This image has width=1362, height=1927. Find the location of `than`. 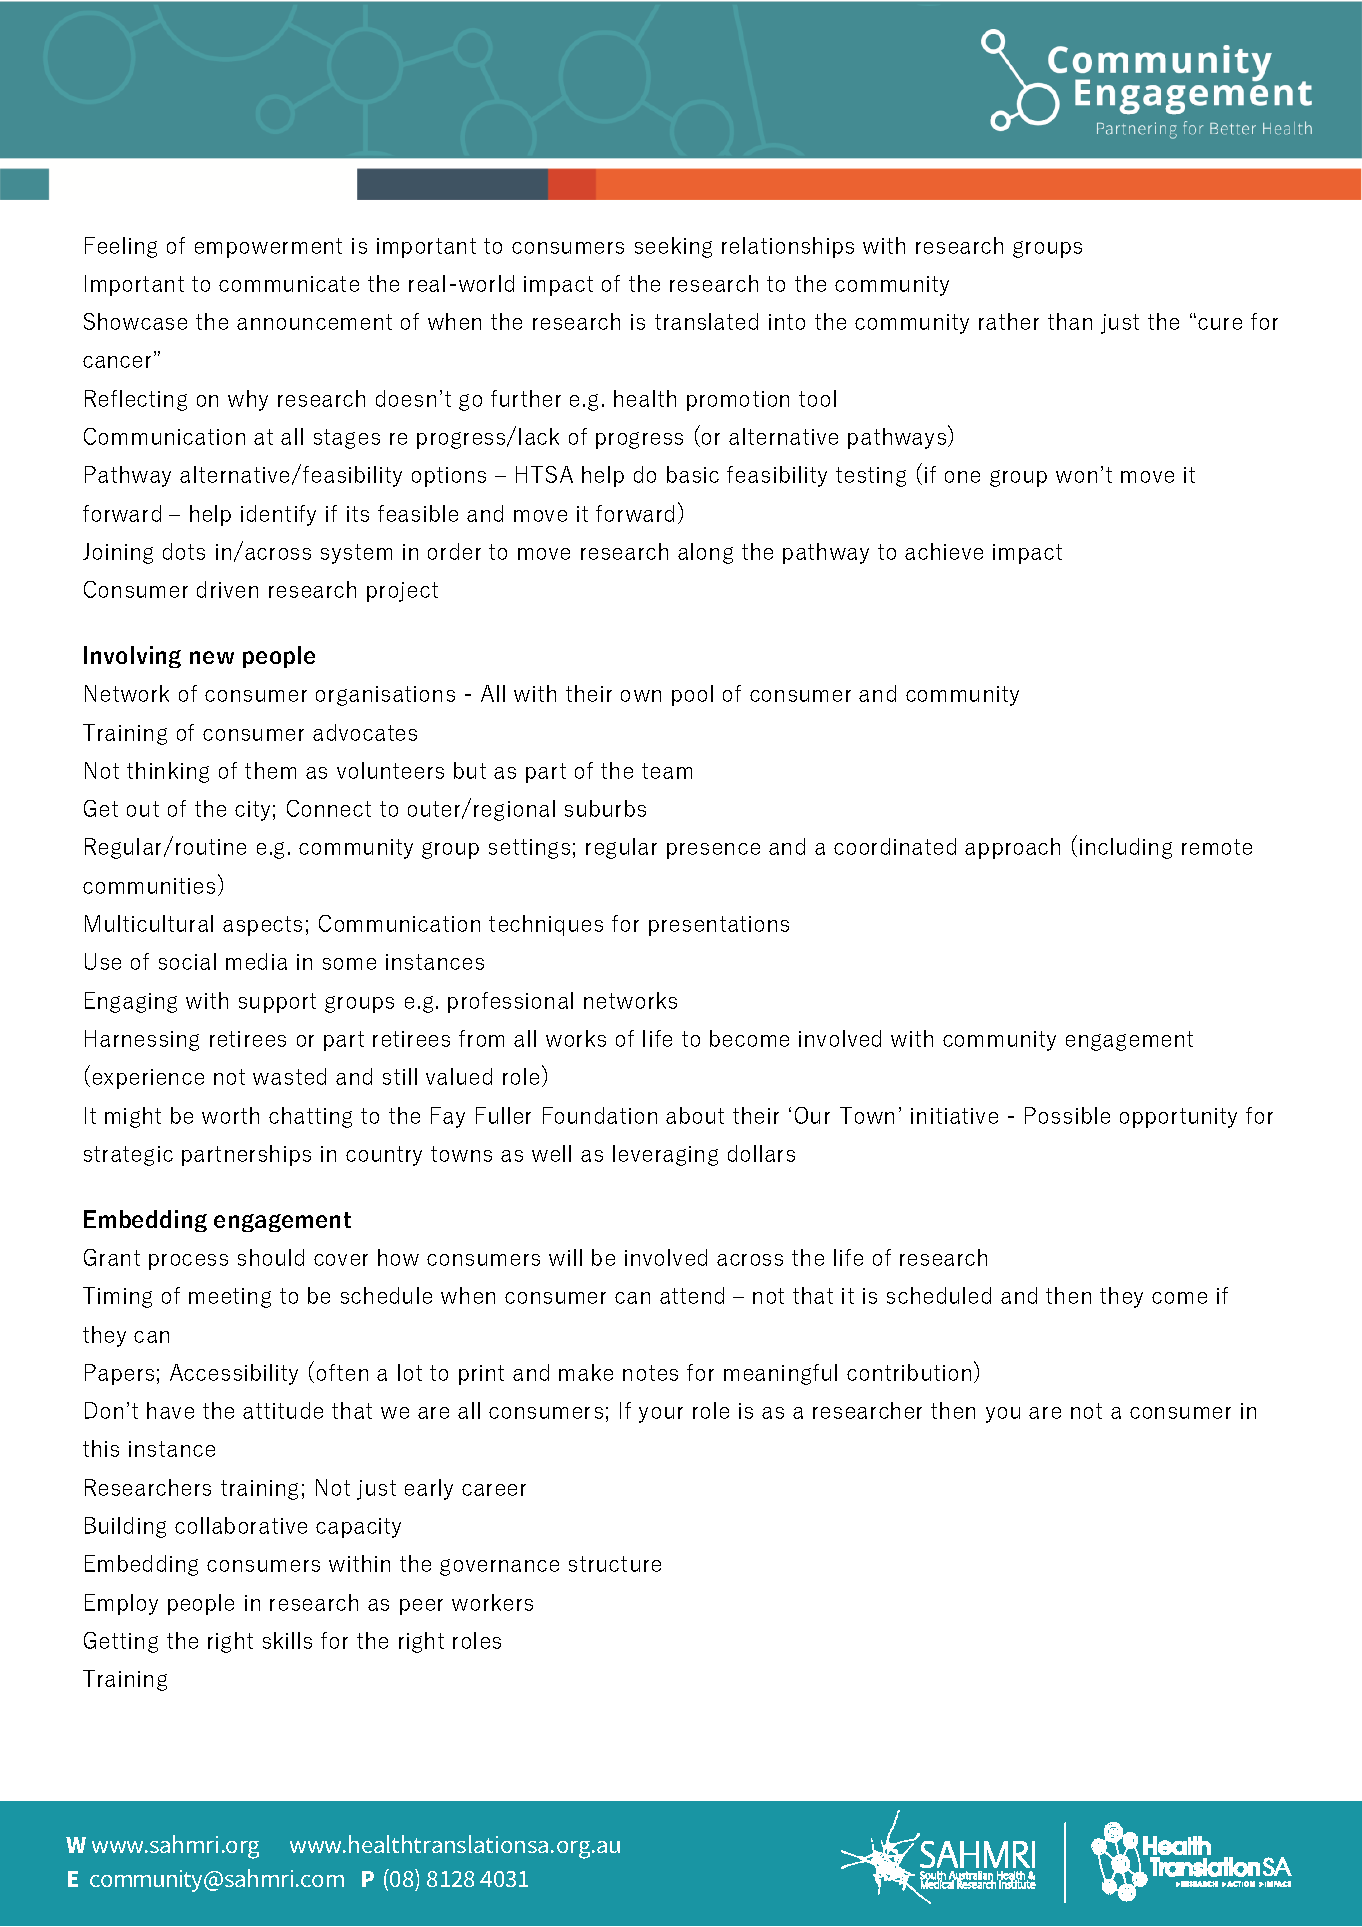

than is located at coordinates (1070, 321).
